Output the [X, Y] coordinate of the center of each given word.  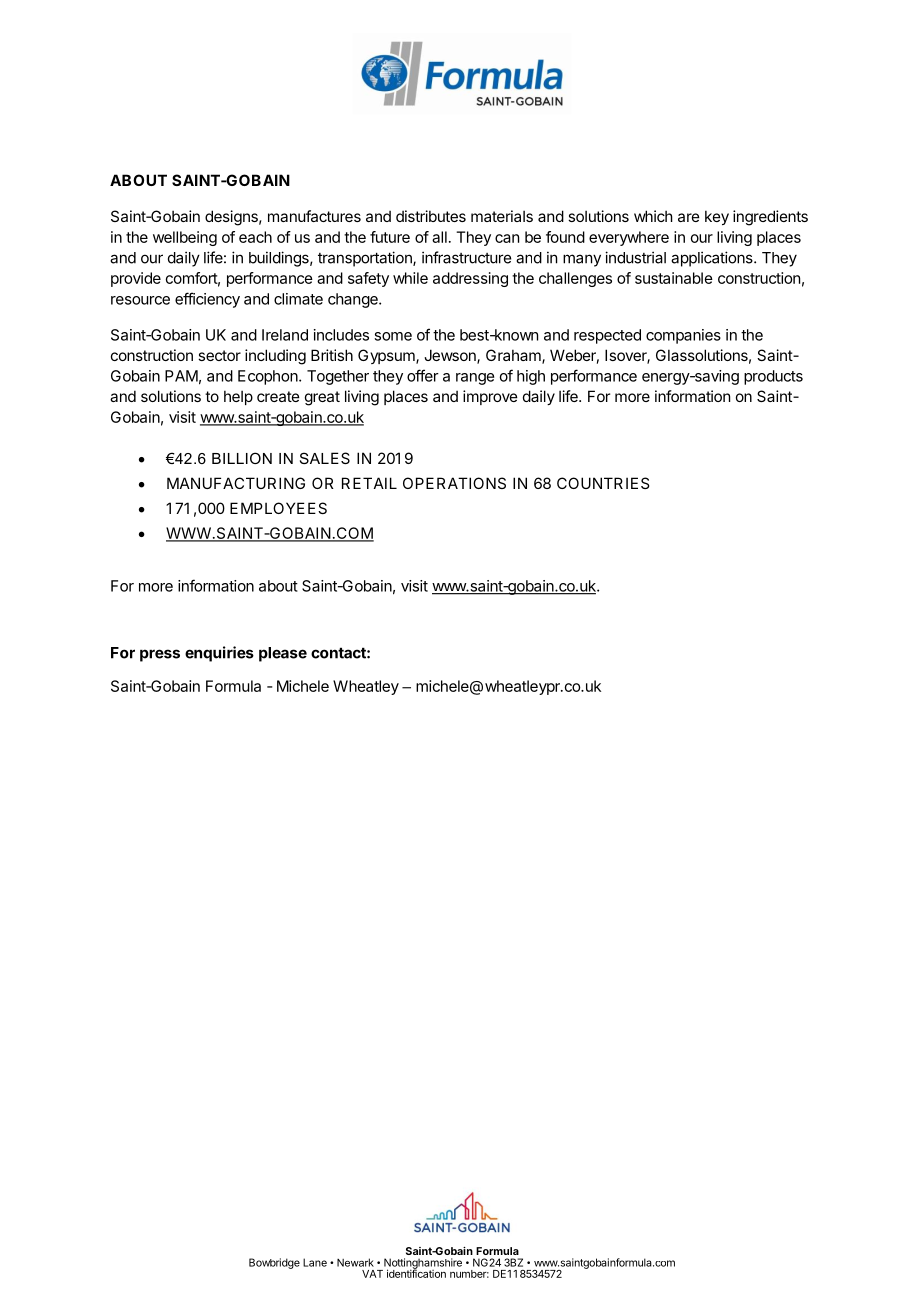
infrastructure [466, 257]
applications [713, 259]
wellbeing [185, 238]
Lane [315, 1262]
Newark [355, 1262]
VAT [372, 1274]
